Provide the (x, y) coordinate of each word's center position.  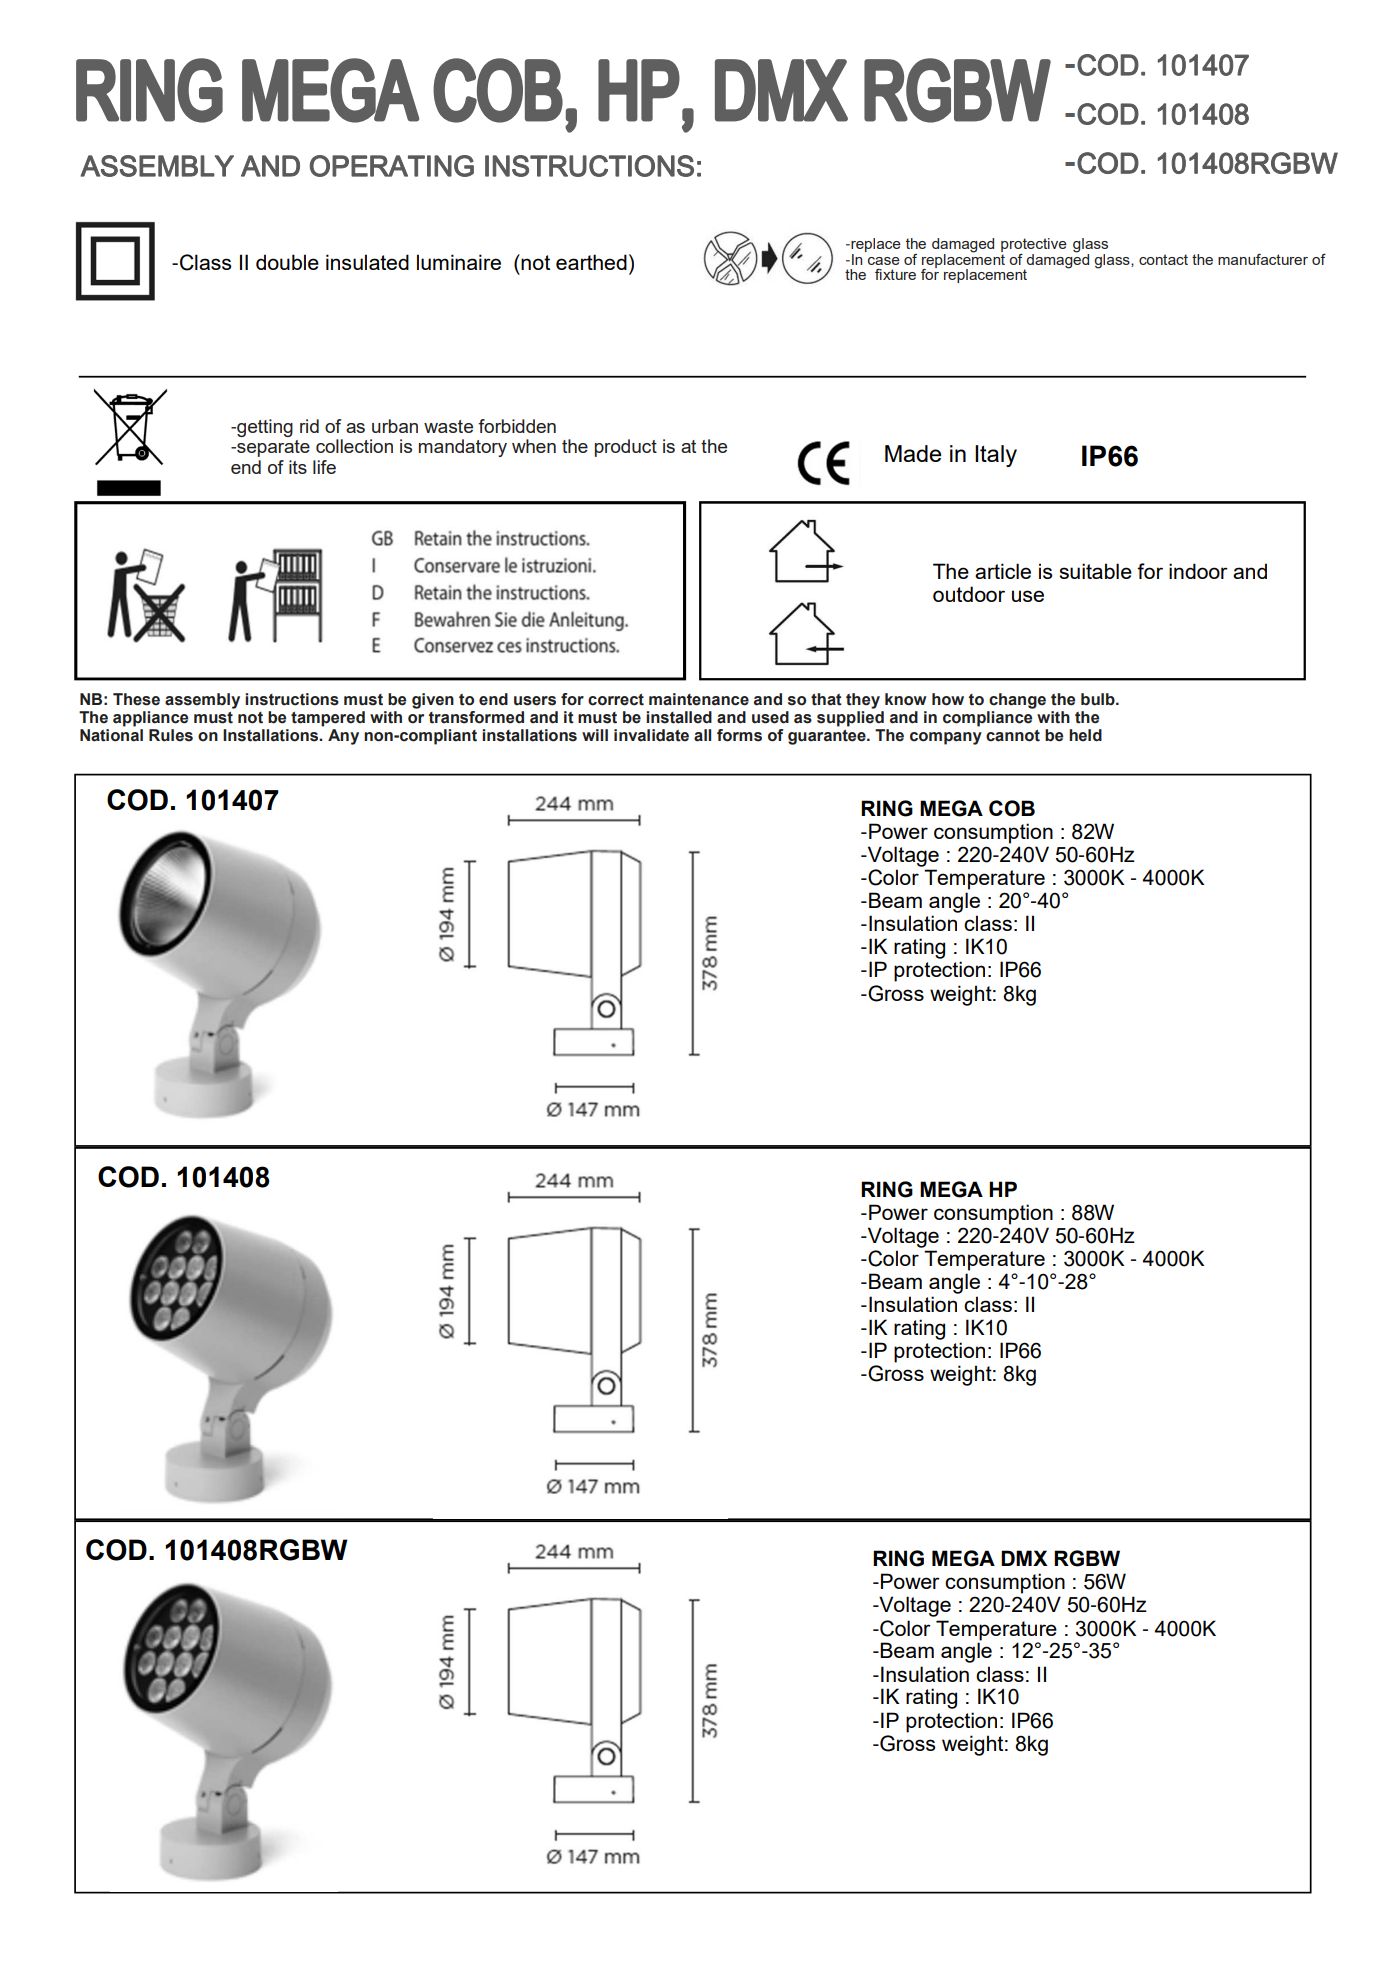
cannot (1013, 736)
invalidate (651, 735)
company (946, 738)
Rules (171, 735)
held (1085, 735)
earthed (591, 262)
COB (1012, 808)
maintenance (699, 699)
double (287, 262)
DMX (1024, 1558)
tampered (328, 719)
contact (1163, 259)
